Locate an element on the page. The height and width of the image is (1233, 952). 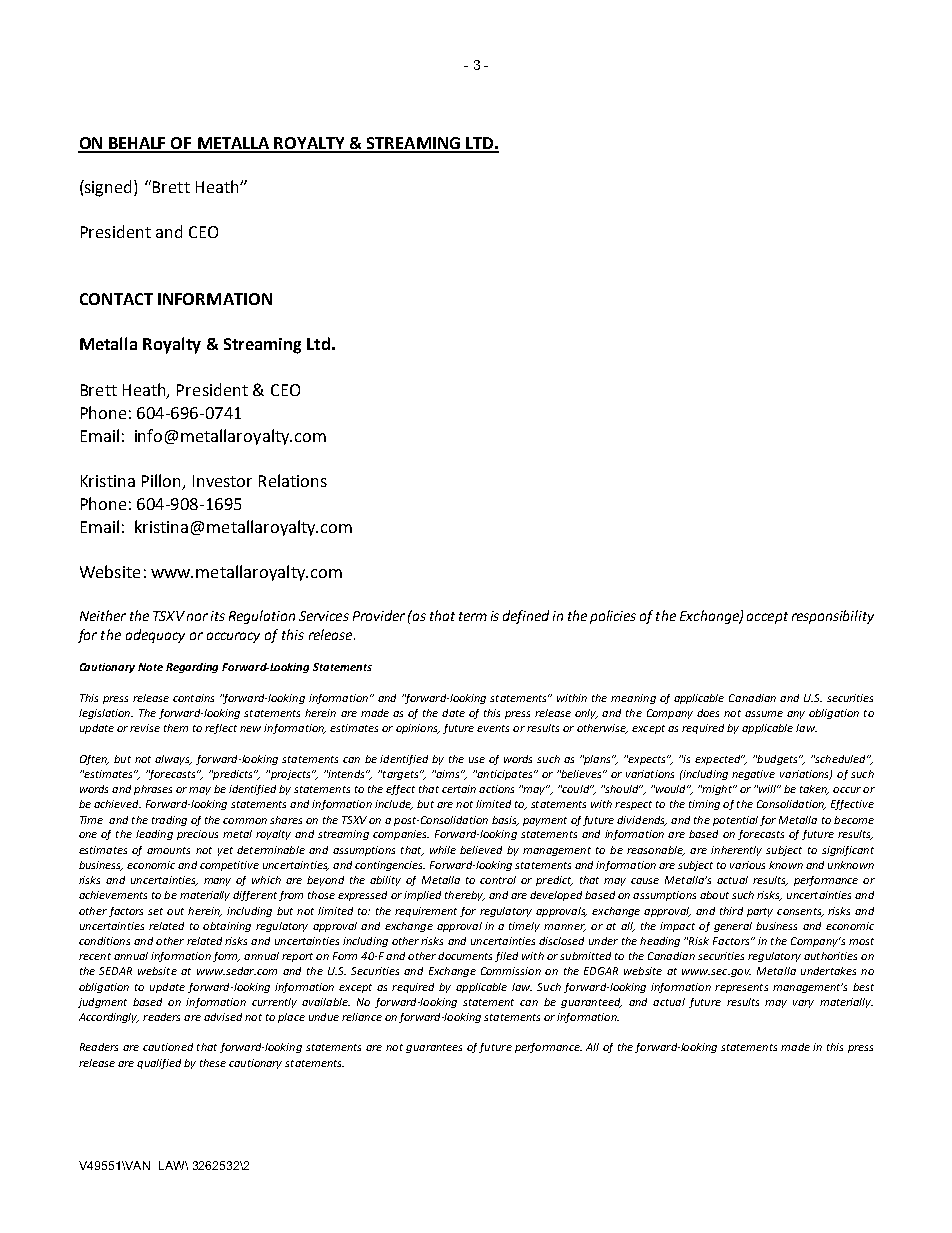
CONTACT is located at coordinates (116, 299).
